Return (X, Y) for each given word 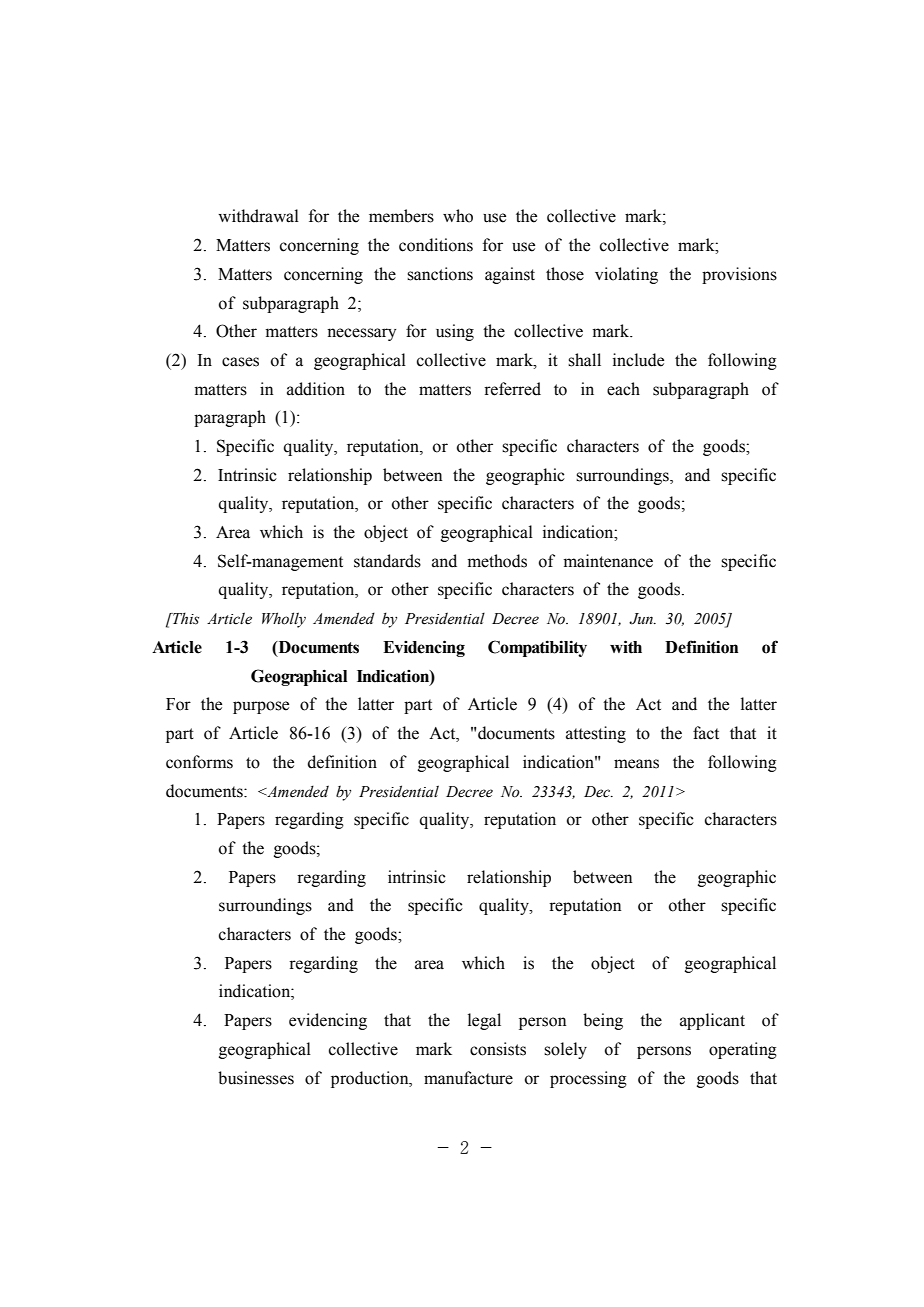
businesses (256, 1078)
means (636, 764)
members (401, 216)
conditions (436, 245)
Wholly (284, 620)
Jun (642, 619)
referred (512, 389)
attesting (596, 734)
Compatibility (537, 648)
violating (626, 275)
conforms (199, 762)
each (623, 389)
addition (316, 389)
